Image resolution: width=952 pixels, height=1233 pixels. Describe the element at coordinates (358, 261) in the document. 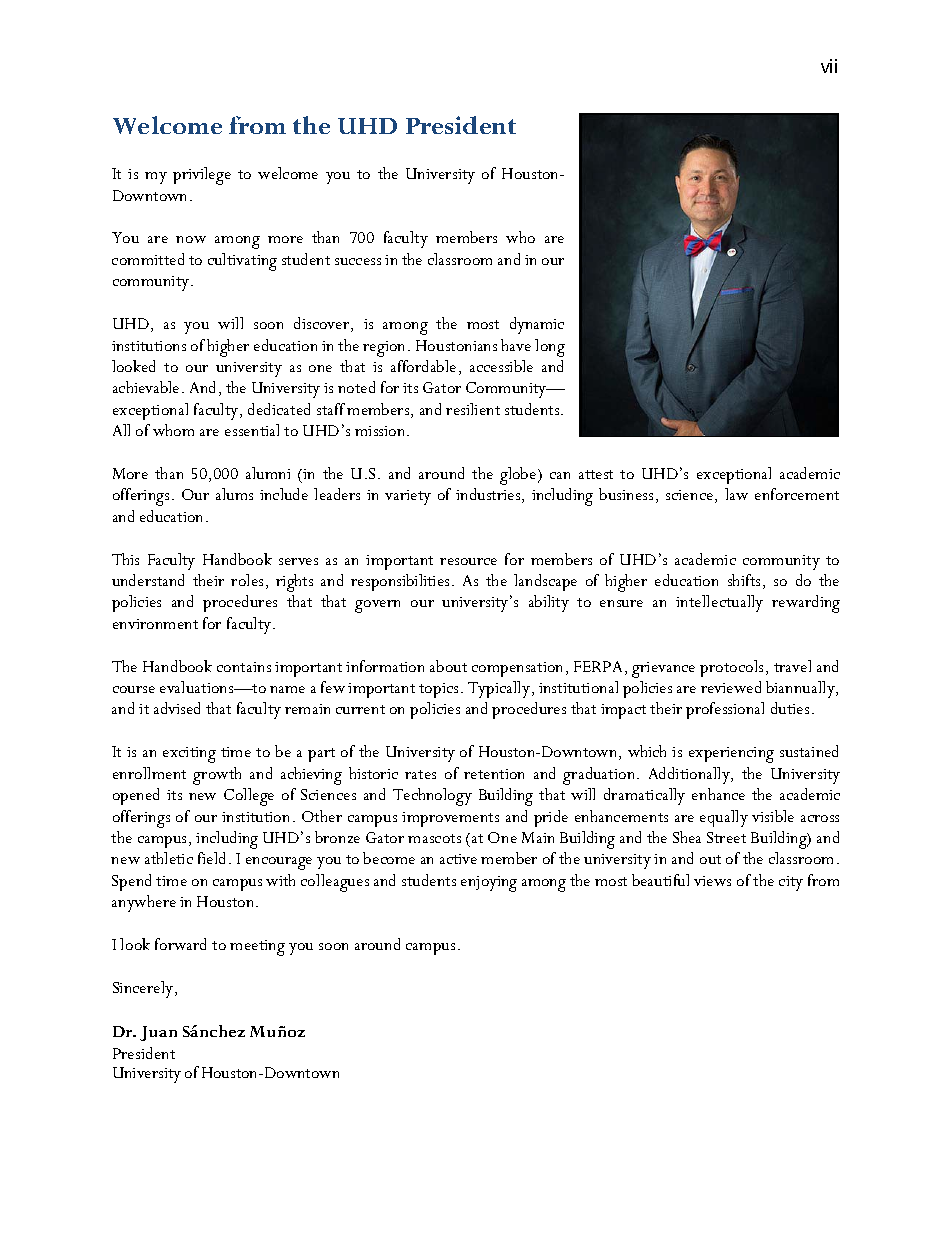

I see `success` at that location.
